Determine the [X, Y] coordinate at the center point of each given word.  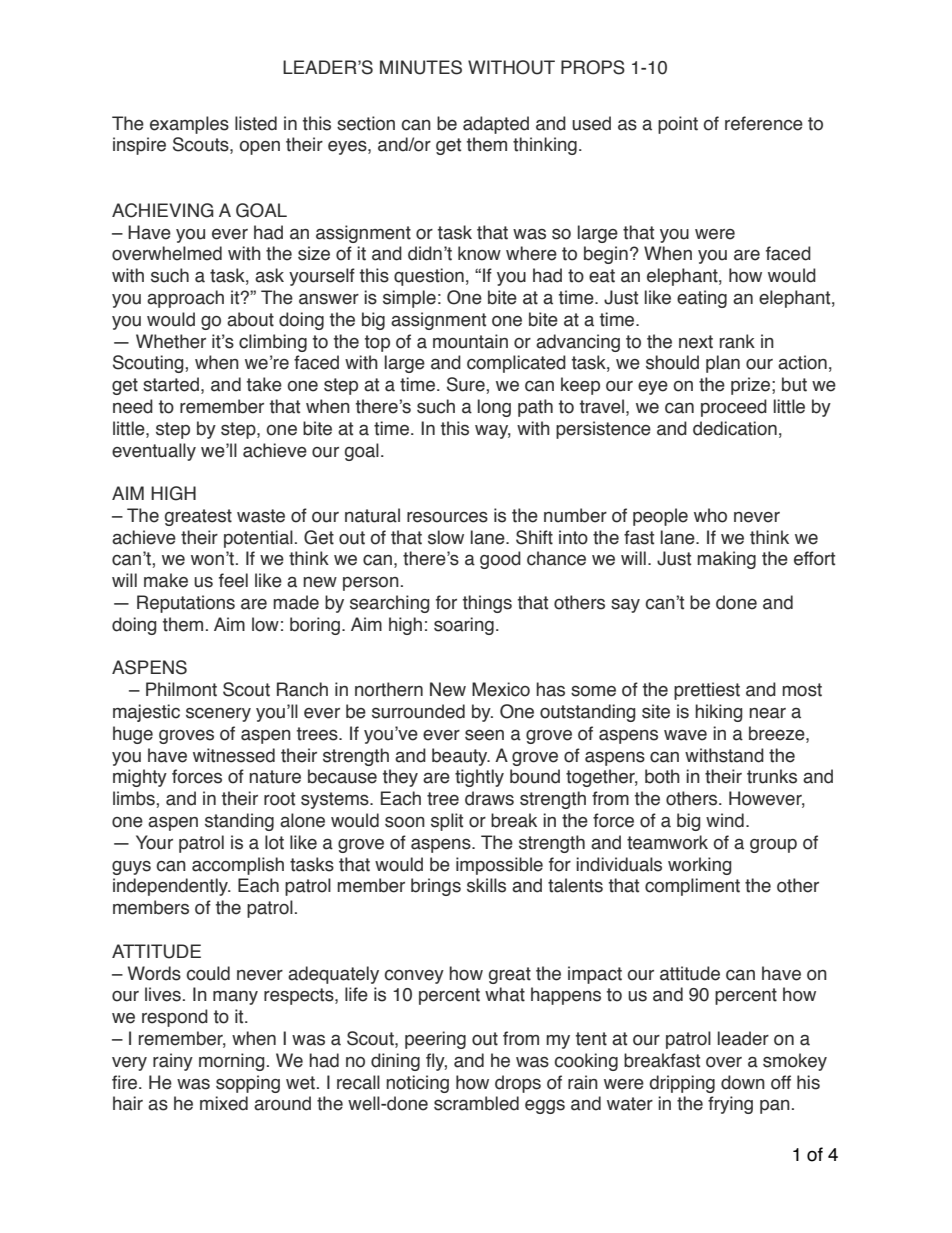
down [743, 1082]
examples [189, 125]
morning [231, 1062]
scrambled [476, 1103]
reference [764, 123]
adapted [496, 125]
